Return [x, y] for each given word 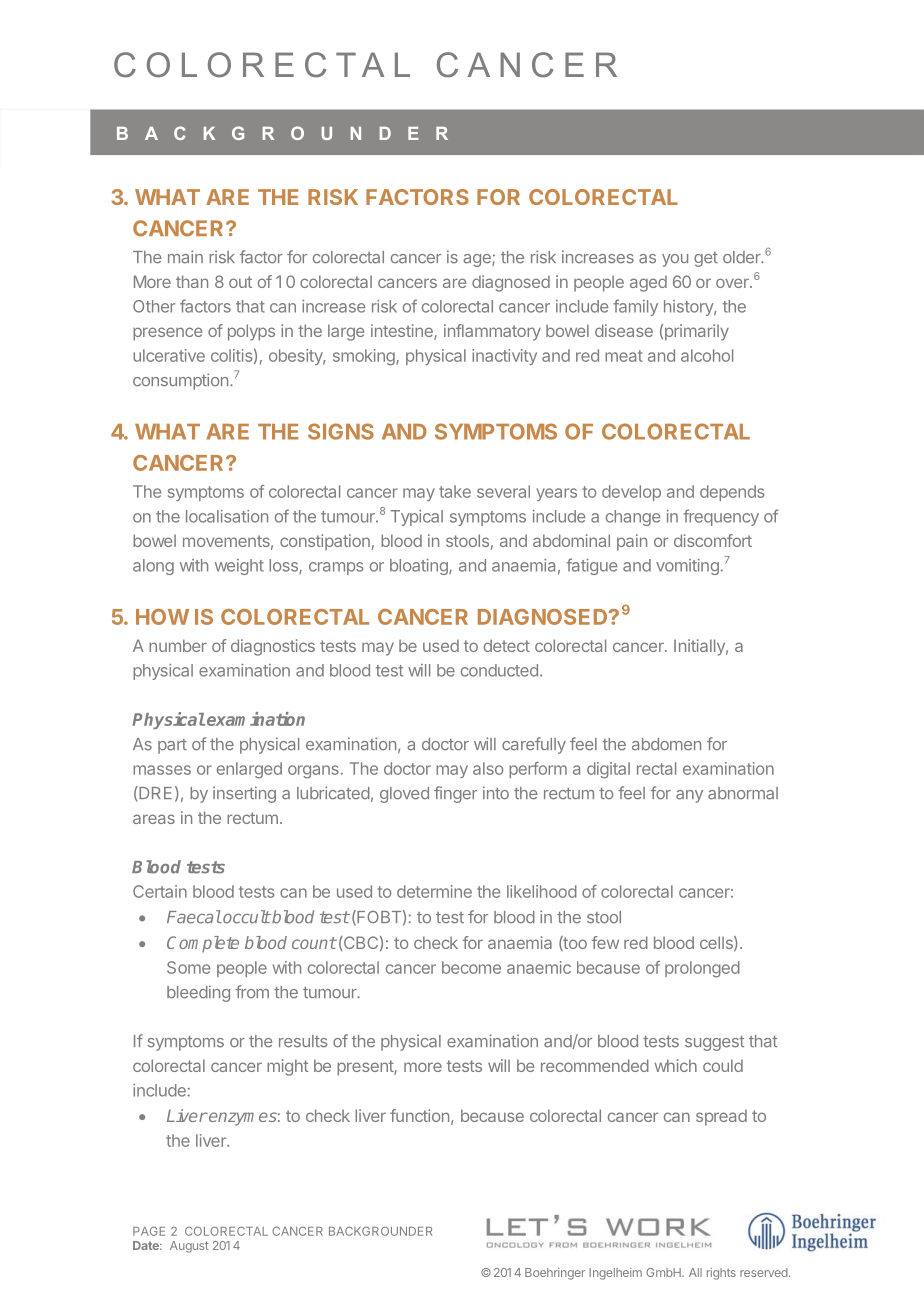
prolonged [702, 969]
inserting [244, 794]
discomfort [713, 540]
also [488, 768]
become [471, 967]
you [675, 260]
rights [721, 1274]
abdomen [666, 744]
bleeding [198, 993]
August [189, 1247]
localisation [227, 516]
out [240, 282]
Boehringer [555, 1274]
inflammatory [492, 332]
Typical [416, 518]
